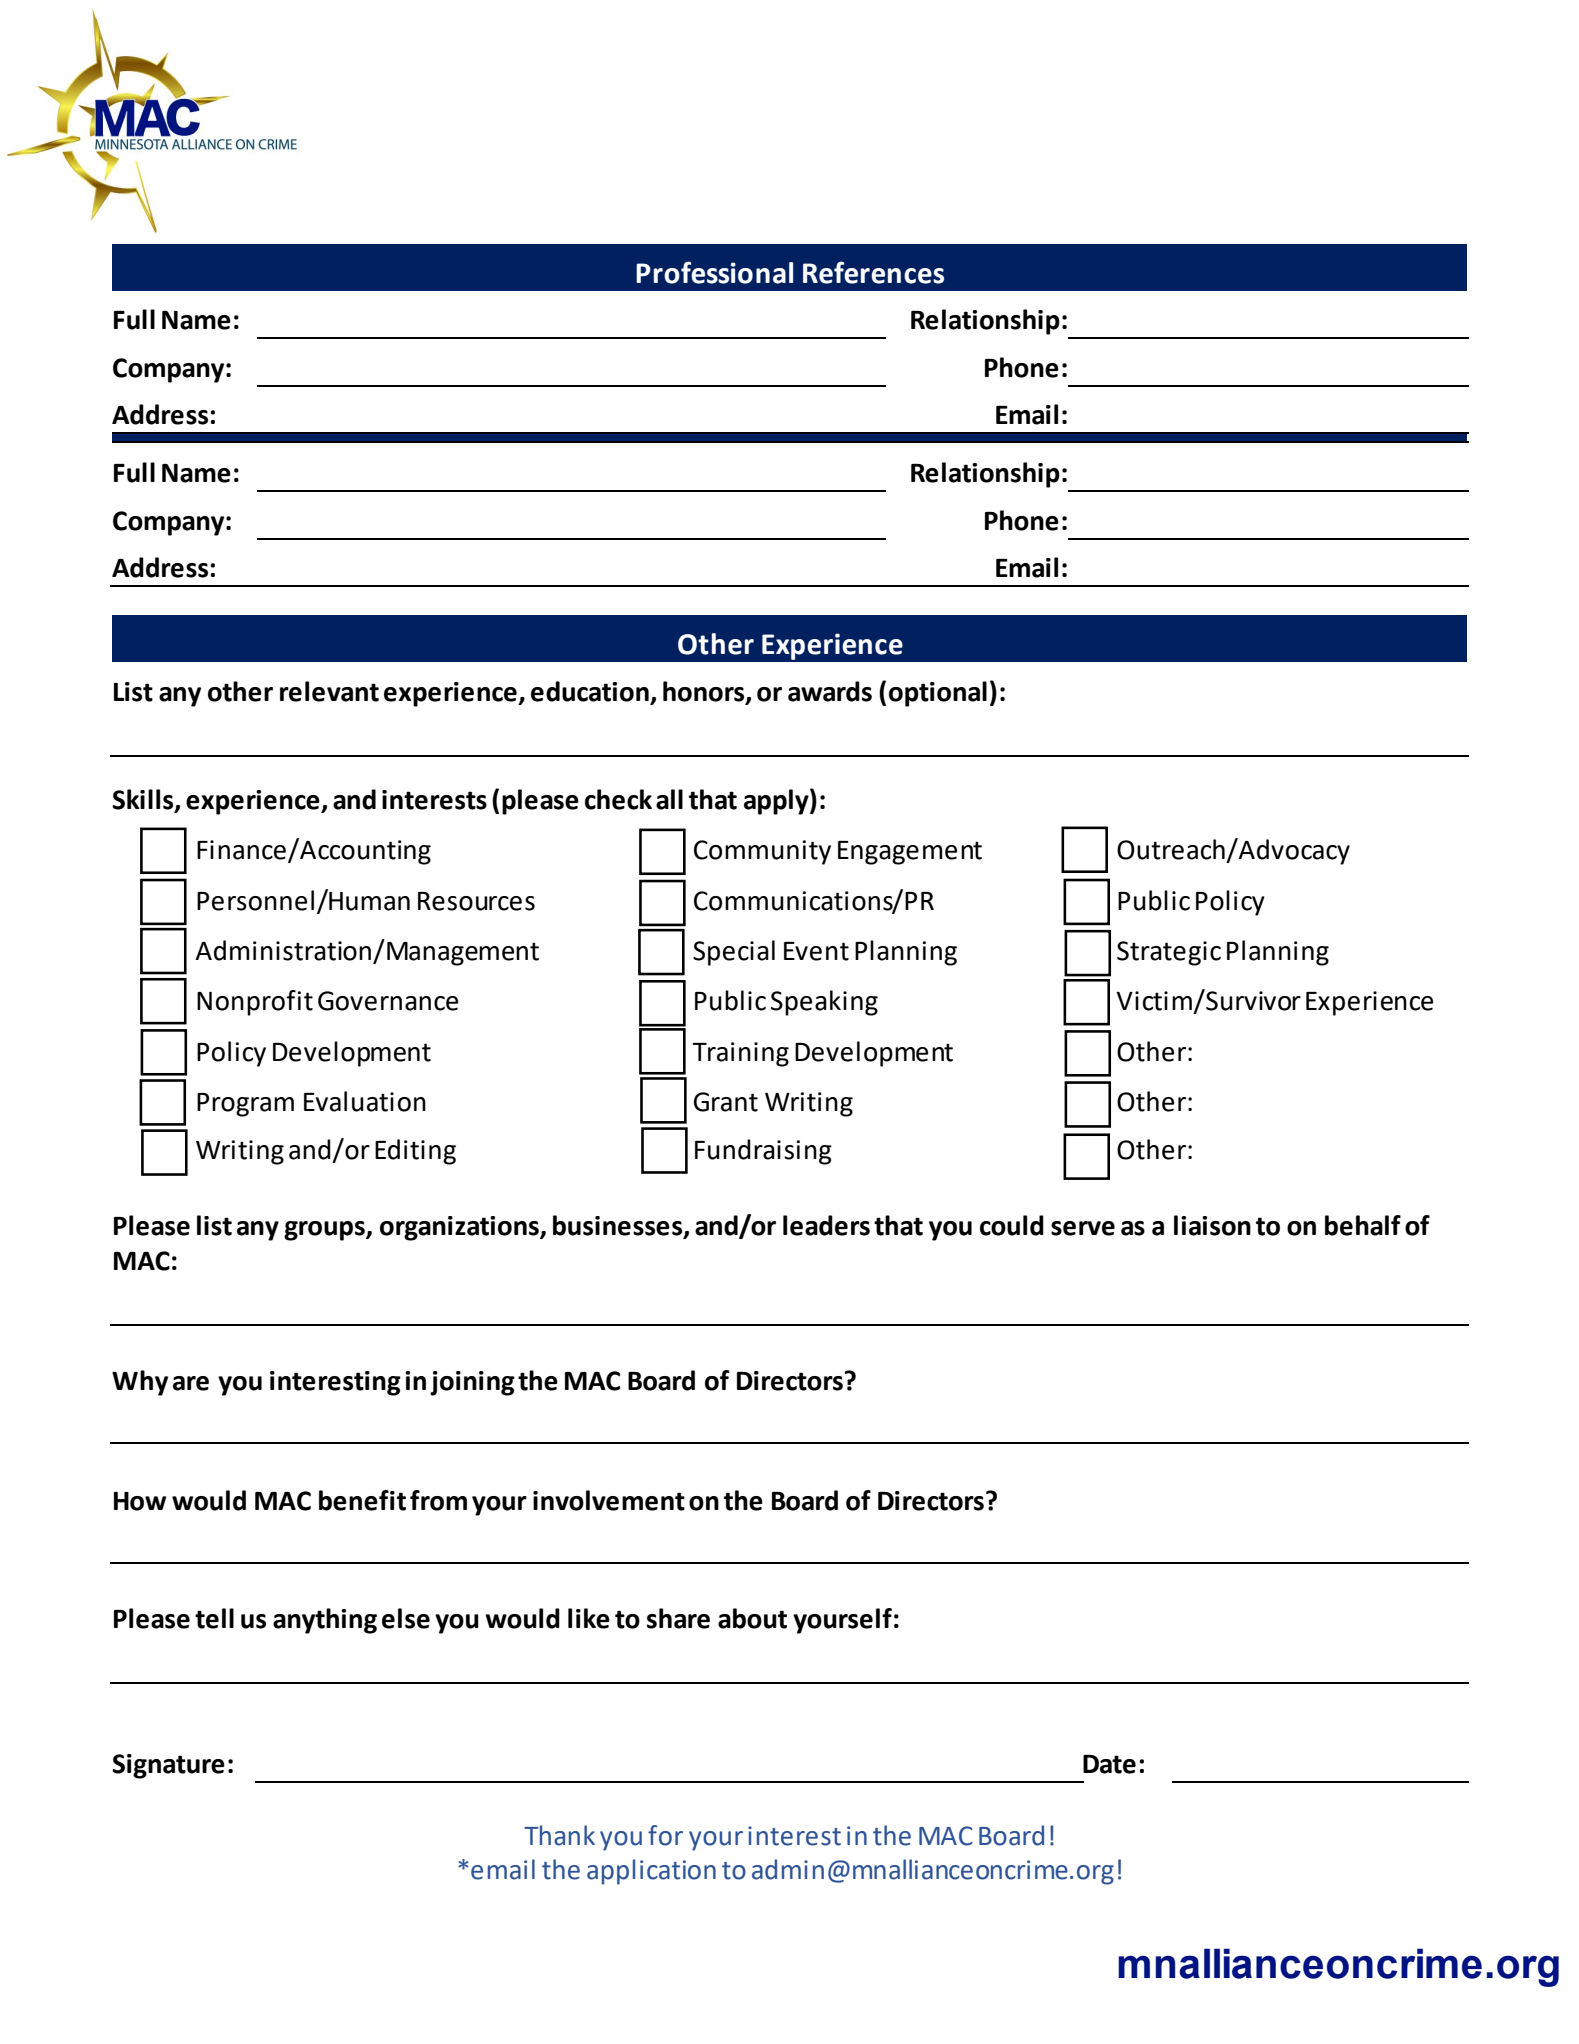 The width and height of the screenshot is (1579, 2044). Describe the element at coordinates (168, 1766) in the screenshot. I see `Signature` at that location.
